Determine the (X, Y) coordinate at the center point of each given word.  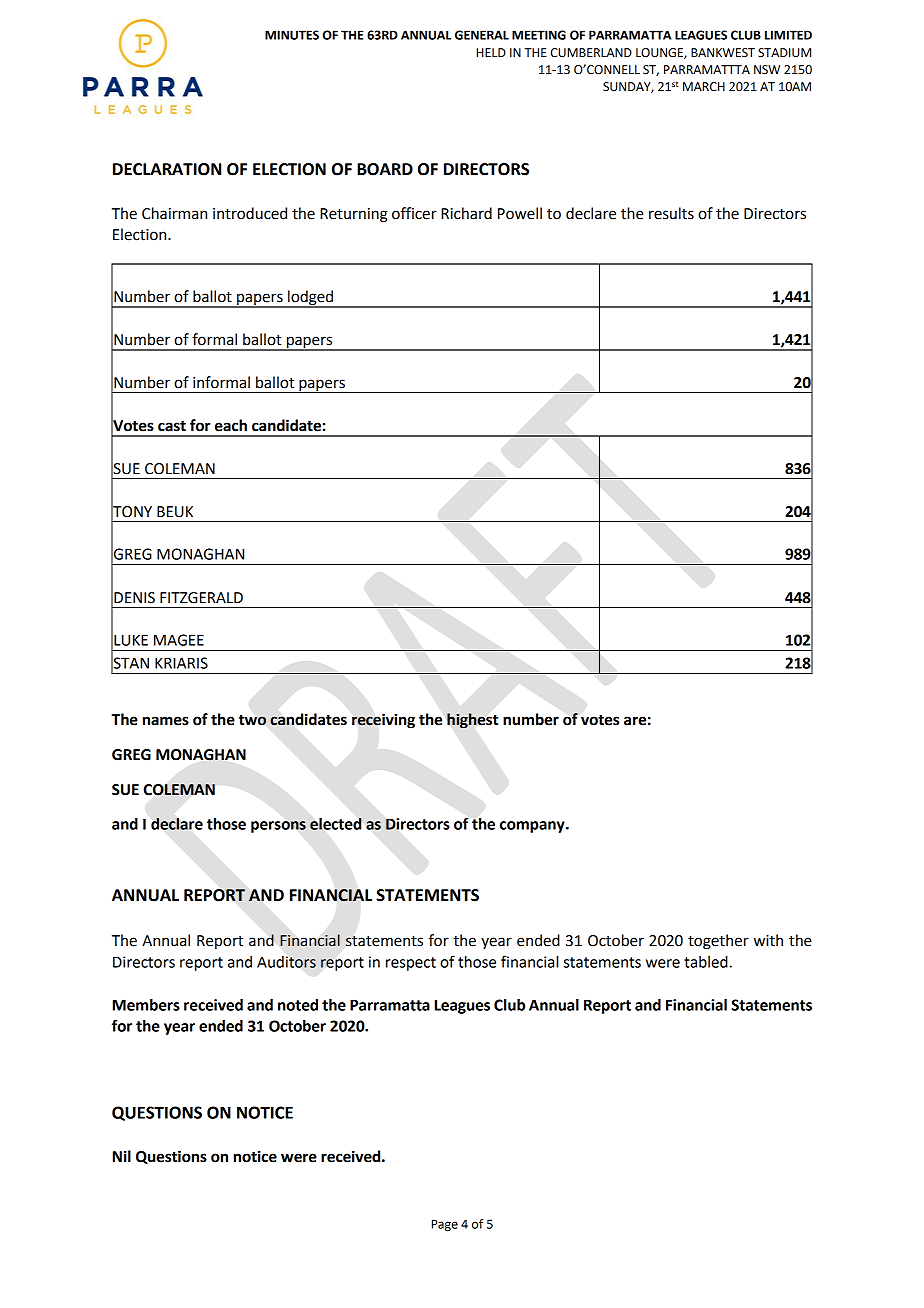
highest (472, 721)
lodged (311, 299)
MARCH (704, 87)
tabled (707, 962)
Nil (122, 1156)
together (718, 942)
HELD (491, 52)
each (231, 425)
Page (445, 1225)
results (671, 213)
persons (278, 827)
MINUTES (292, 35)
